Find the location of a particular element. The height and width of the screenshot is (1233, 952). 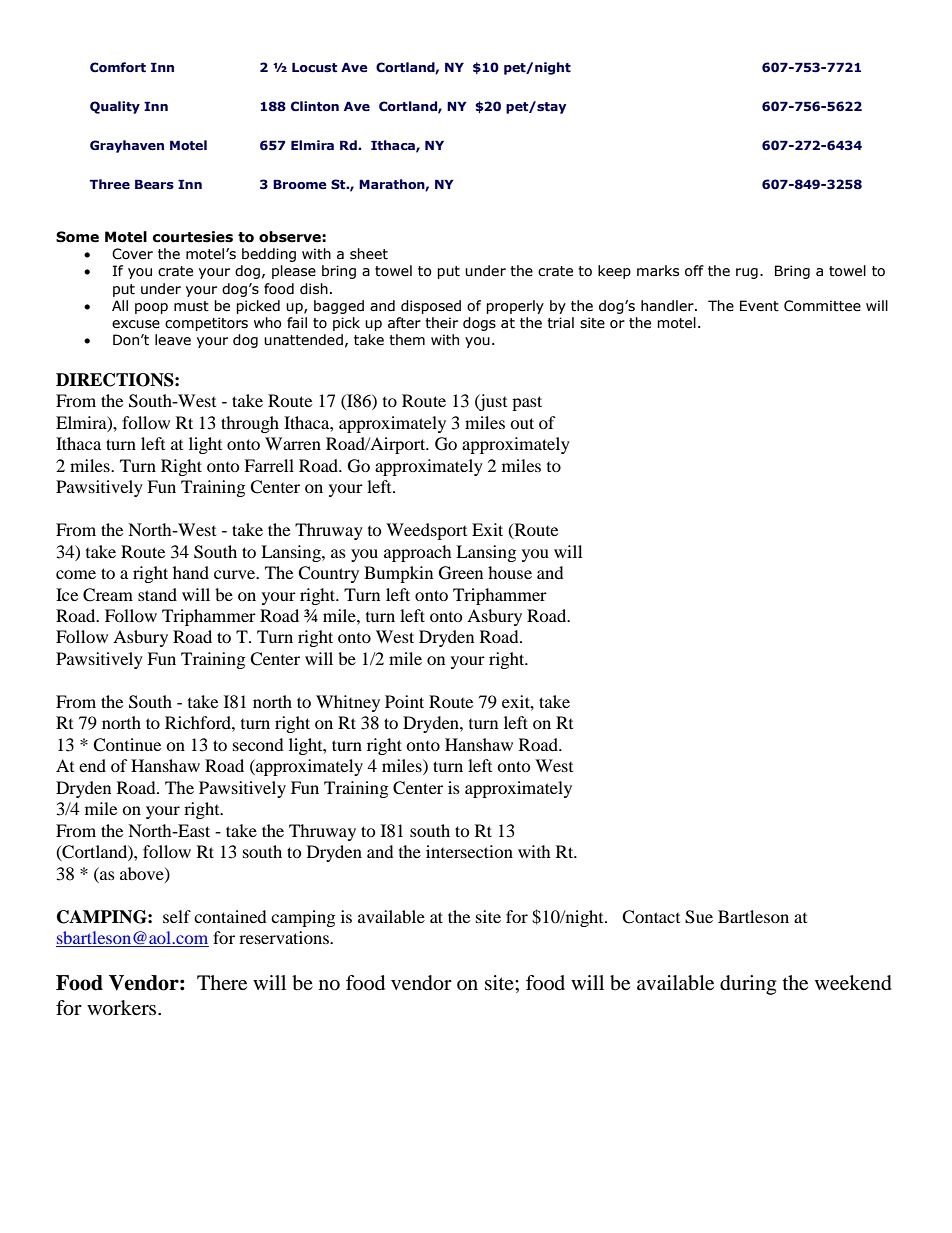

Quality is located at coordinates (115, 107).
